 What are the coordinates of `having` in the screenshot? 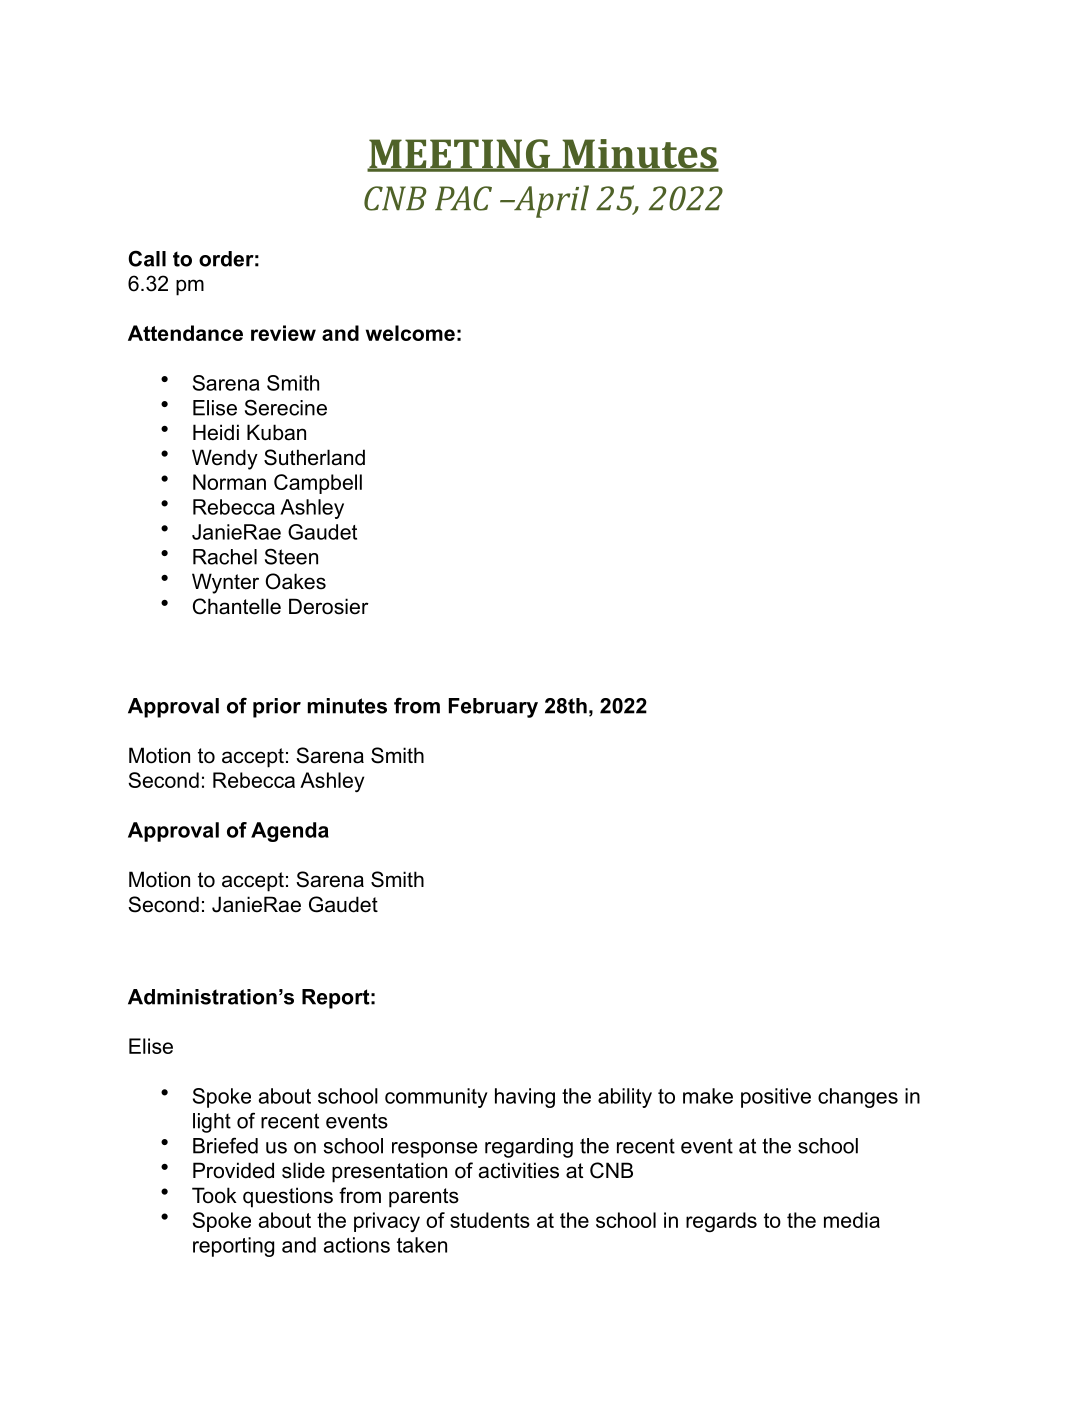 It's located at (525, 1098).
